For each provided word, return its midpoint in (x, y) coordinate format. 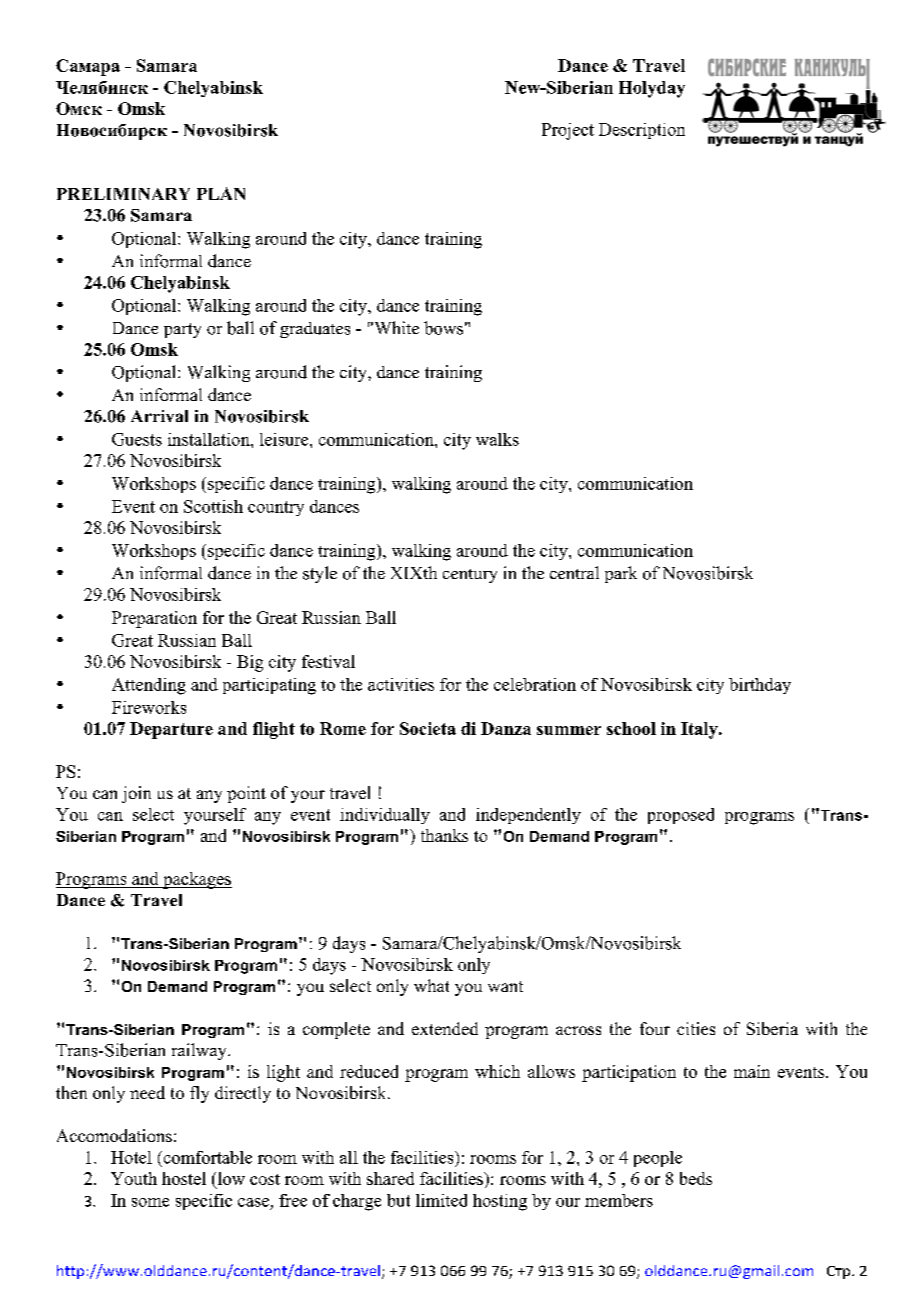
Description (642, 131)
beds (696, 1178)
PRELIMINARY (123, 194)
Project (568, 131)
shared (390, 1178)
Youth (134, 1178)
